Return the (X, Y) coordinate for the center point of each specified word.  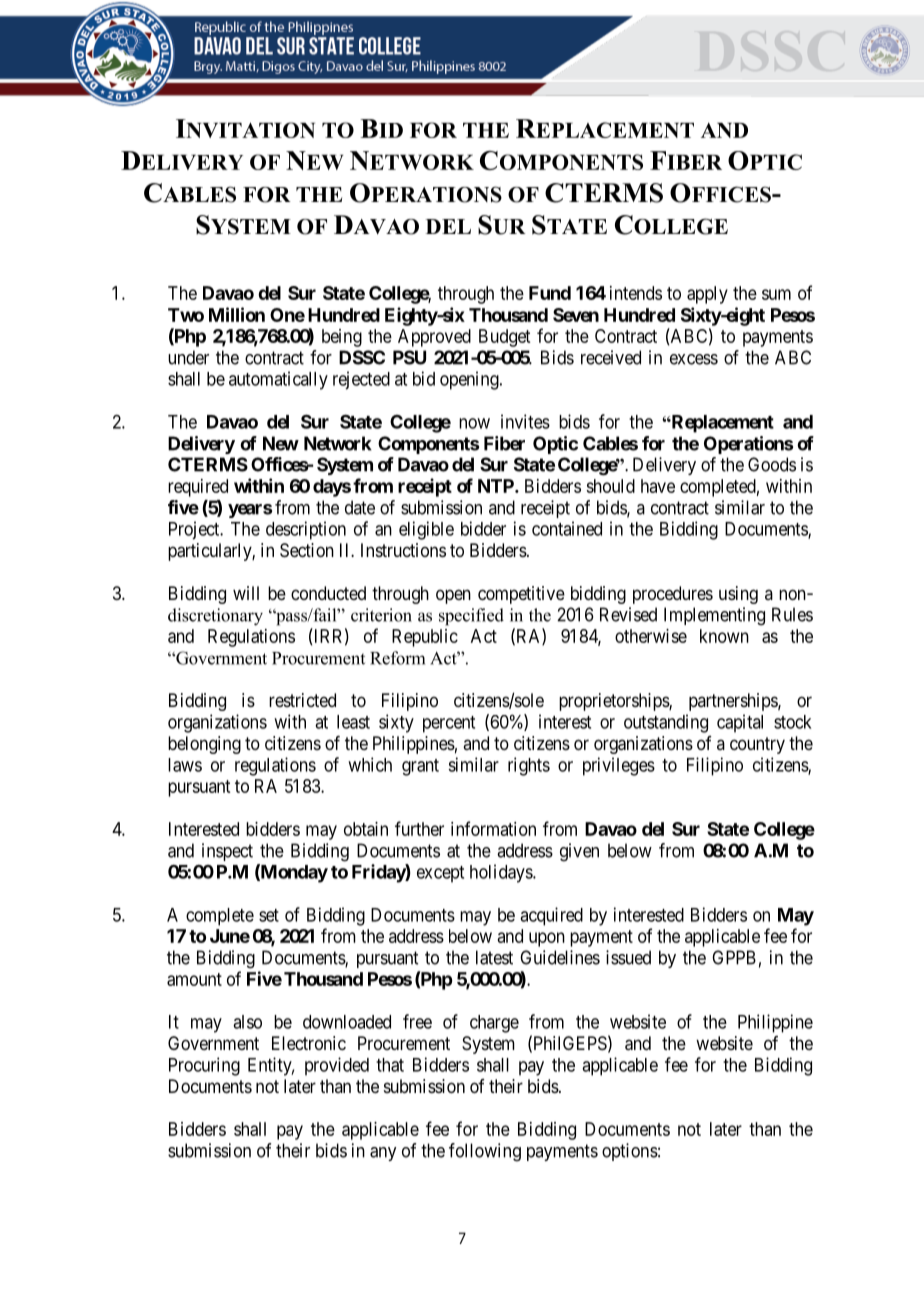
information (493, 828)
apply (707, 295)
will (246, 593)
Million (237, 314)
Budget (504, 338)
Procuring (204, 1066)
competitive (521, 595)
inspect (227, 852)
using (738, 595)
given (579, 852)
